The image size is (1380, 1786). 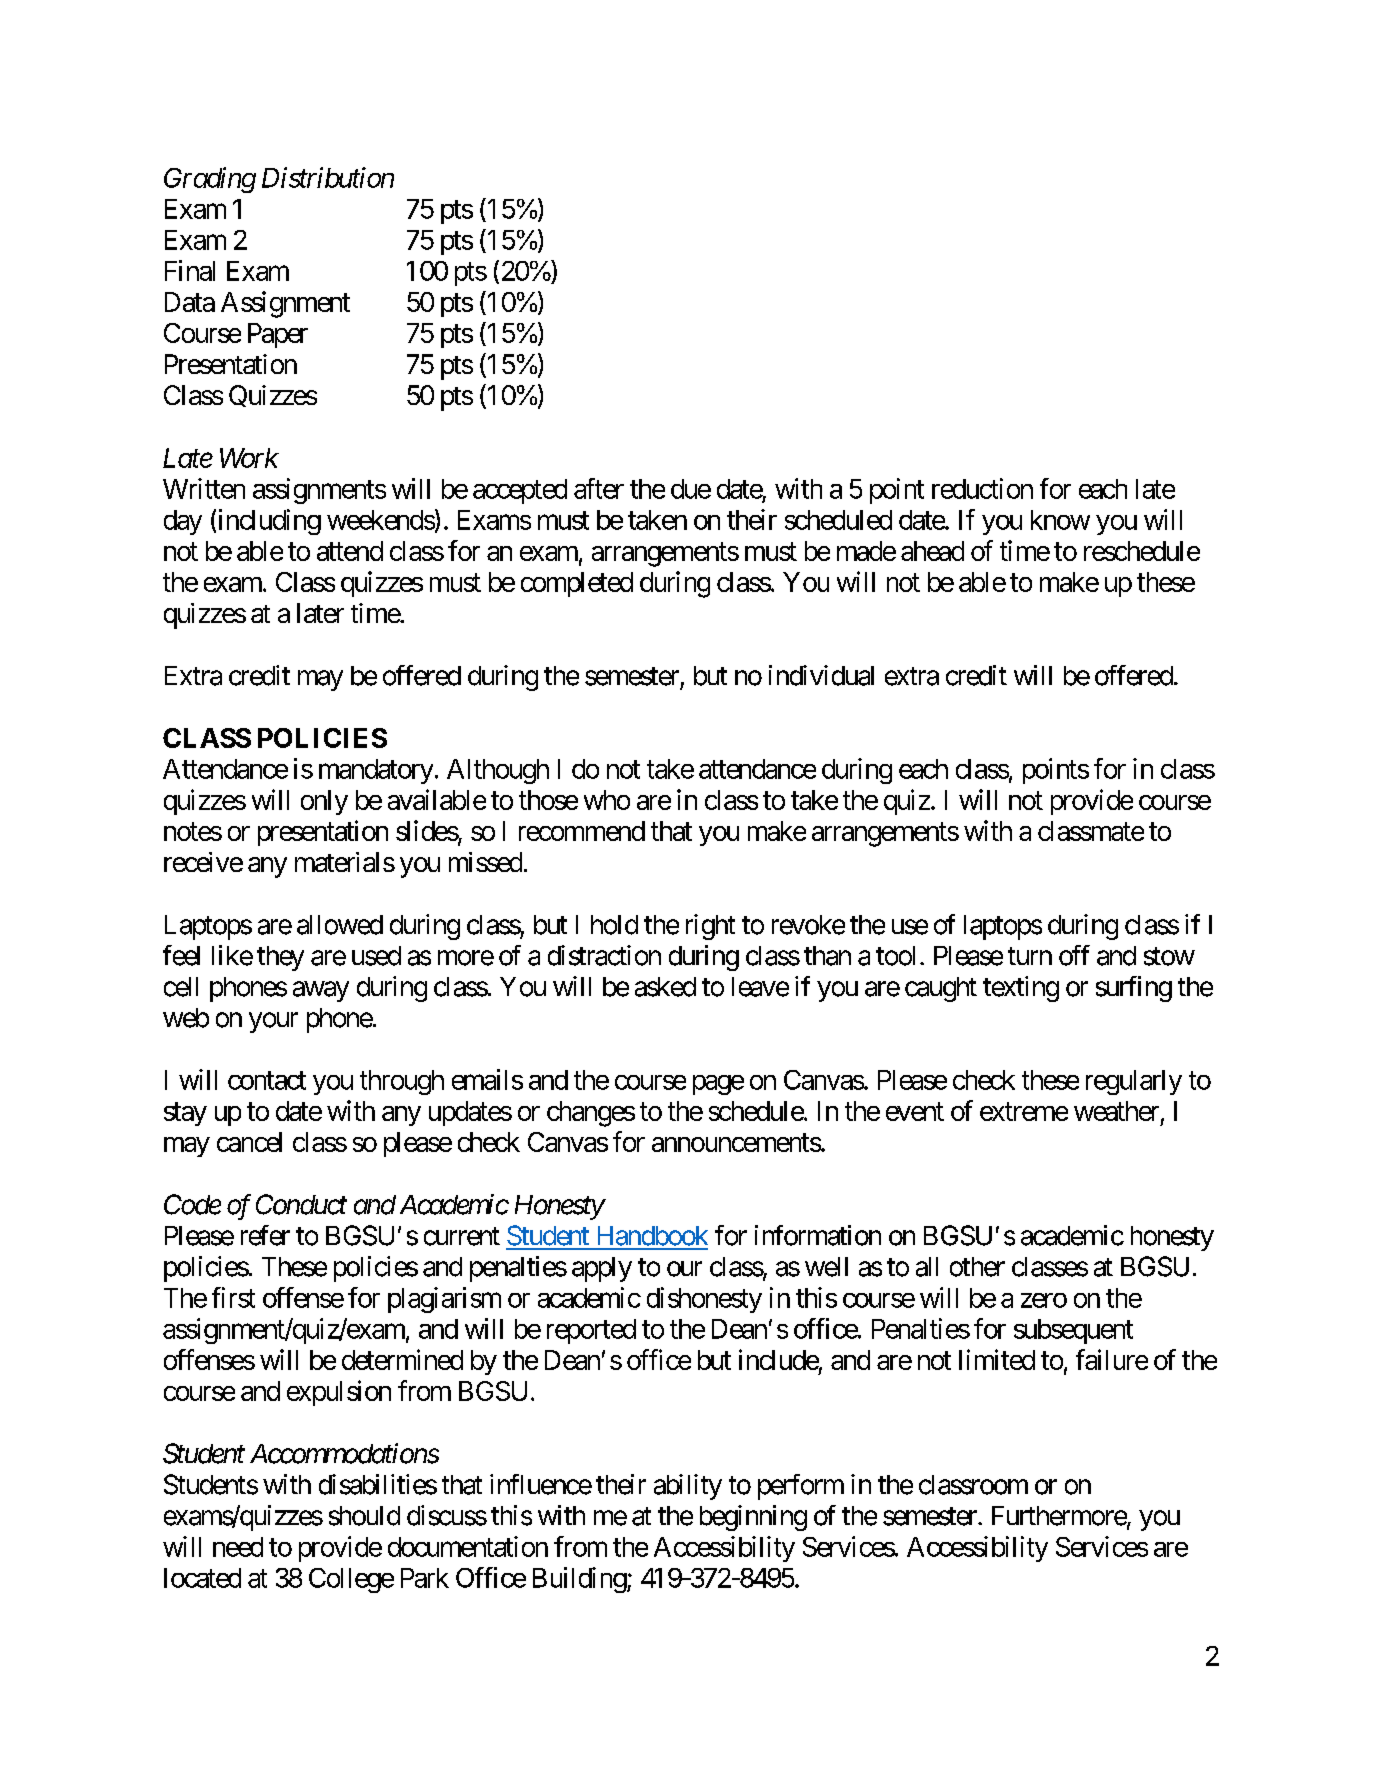 I want to click on contact, so click(x=267, y=1080).
